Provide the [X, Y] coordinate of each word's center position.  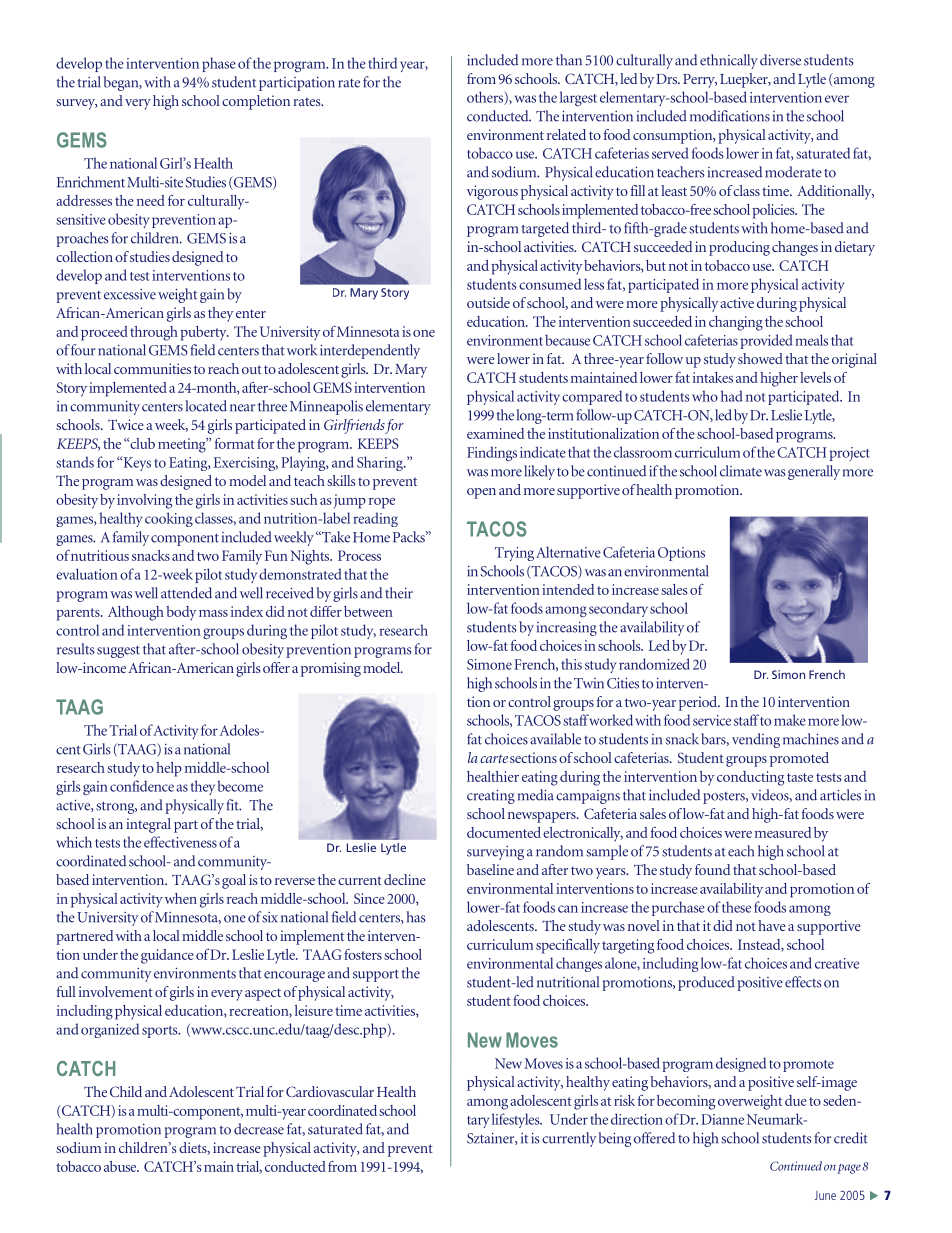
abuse [121, 1166]
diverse [780, 60]
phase [219, 64]
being [615, 1139]
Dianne [722, 1119]
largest [578, 98]
